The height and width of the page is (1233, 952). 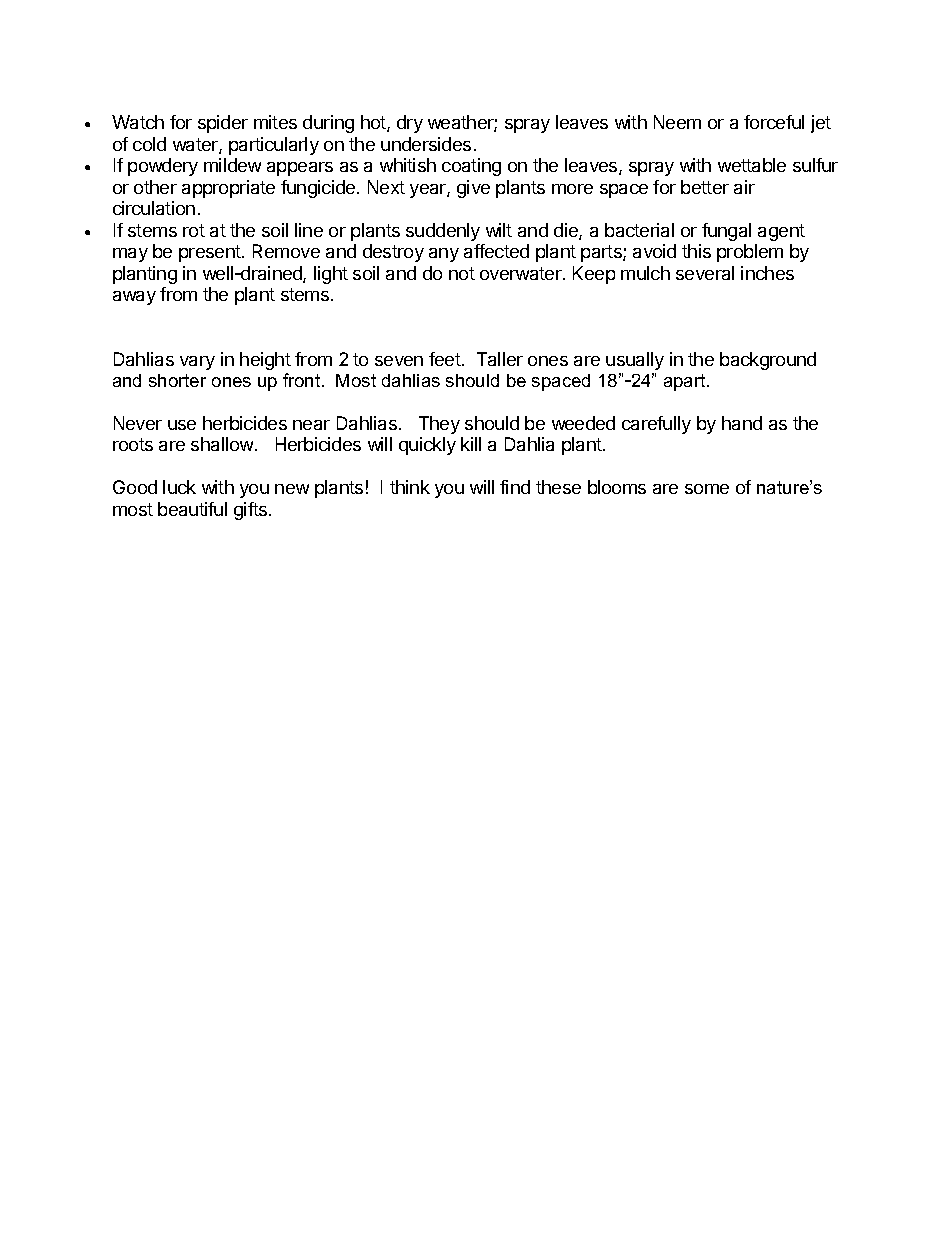 What do you see at coordinates (686, 382) in the page?
I see `apart` at bounding box center [686, 382].
